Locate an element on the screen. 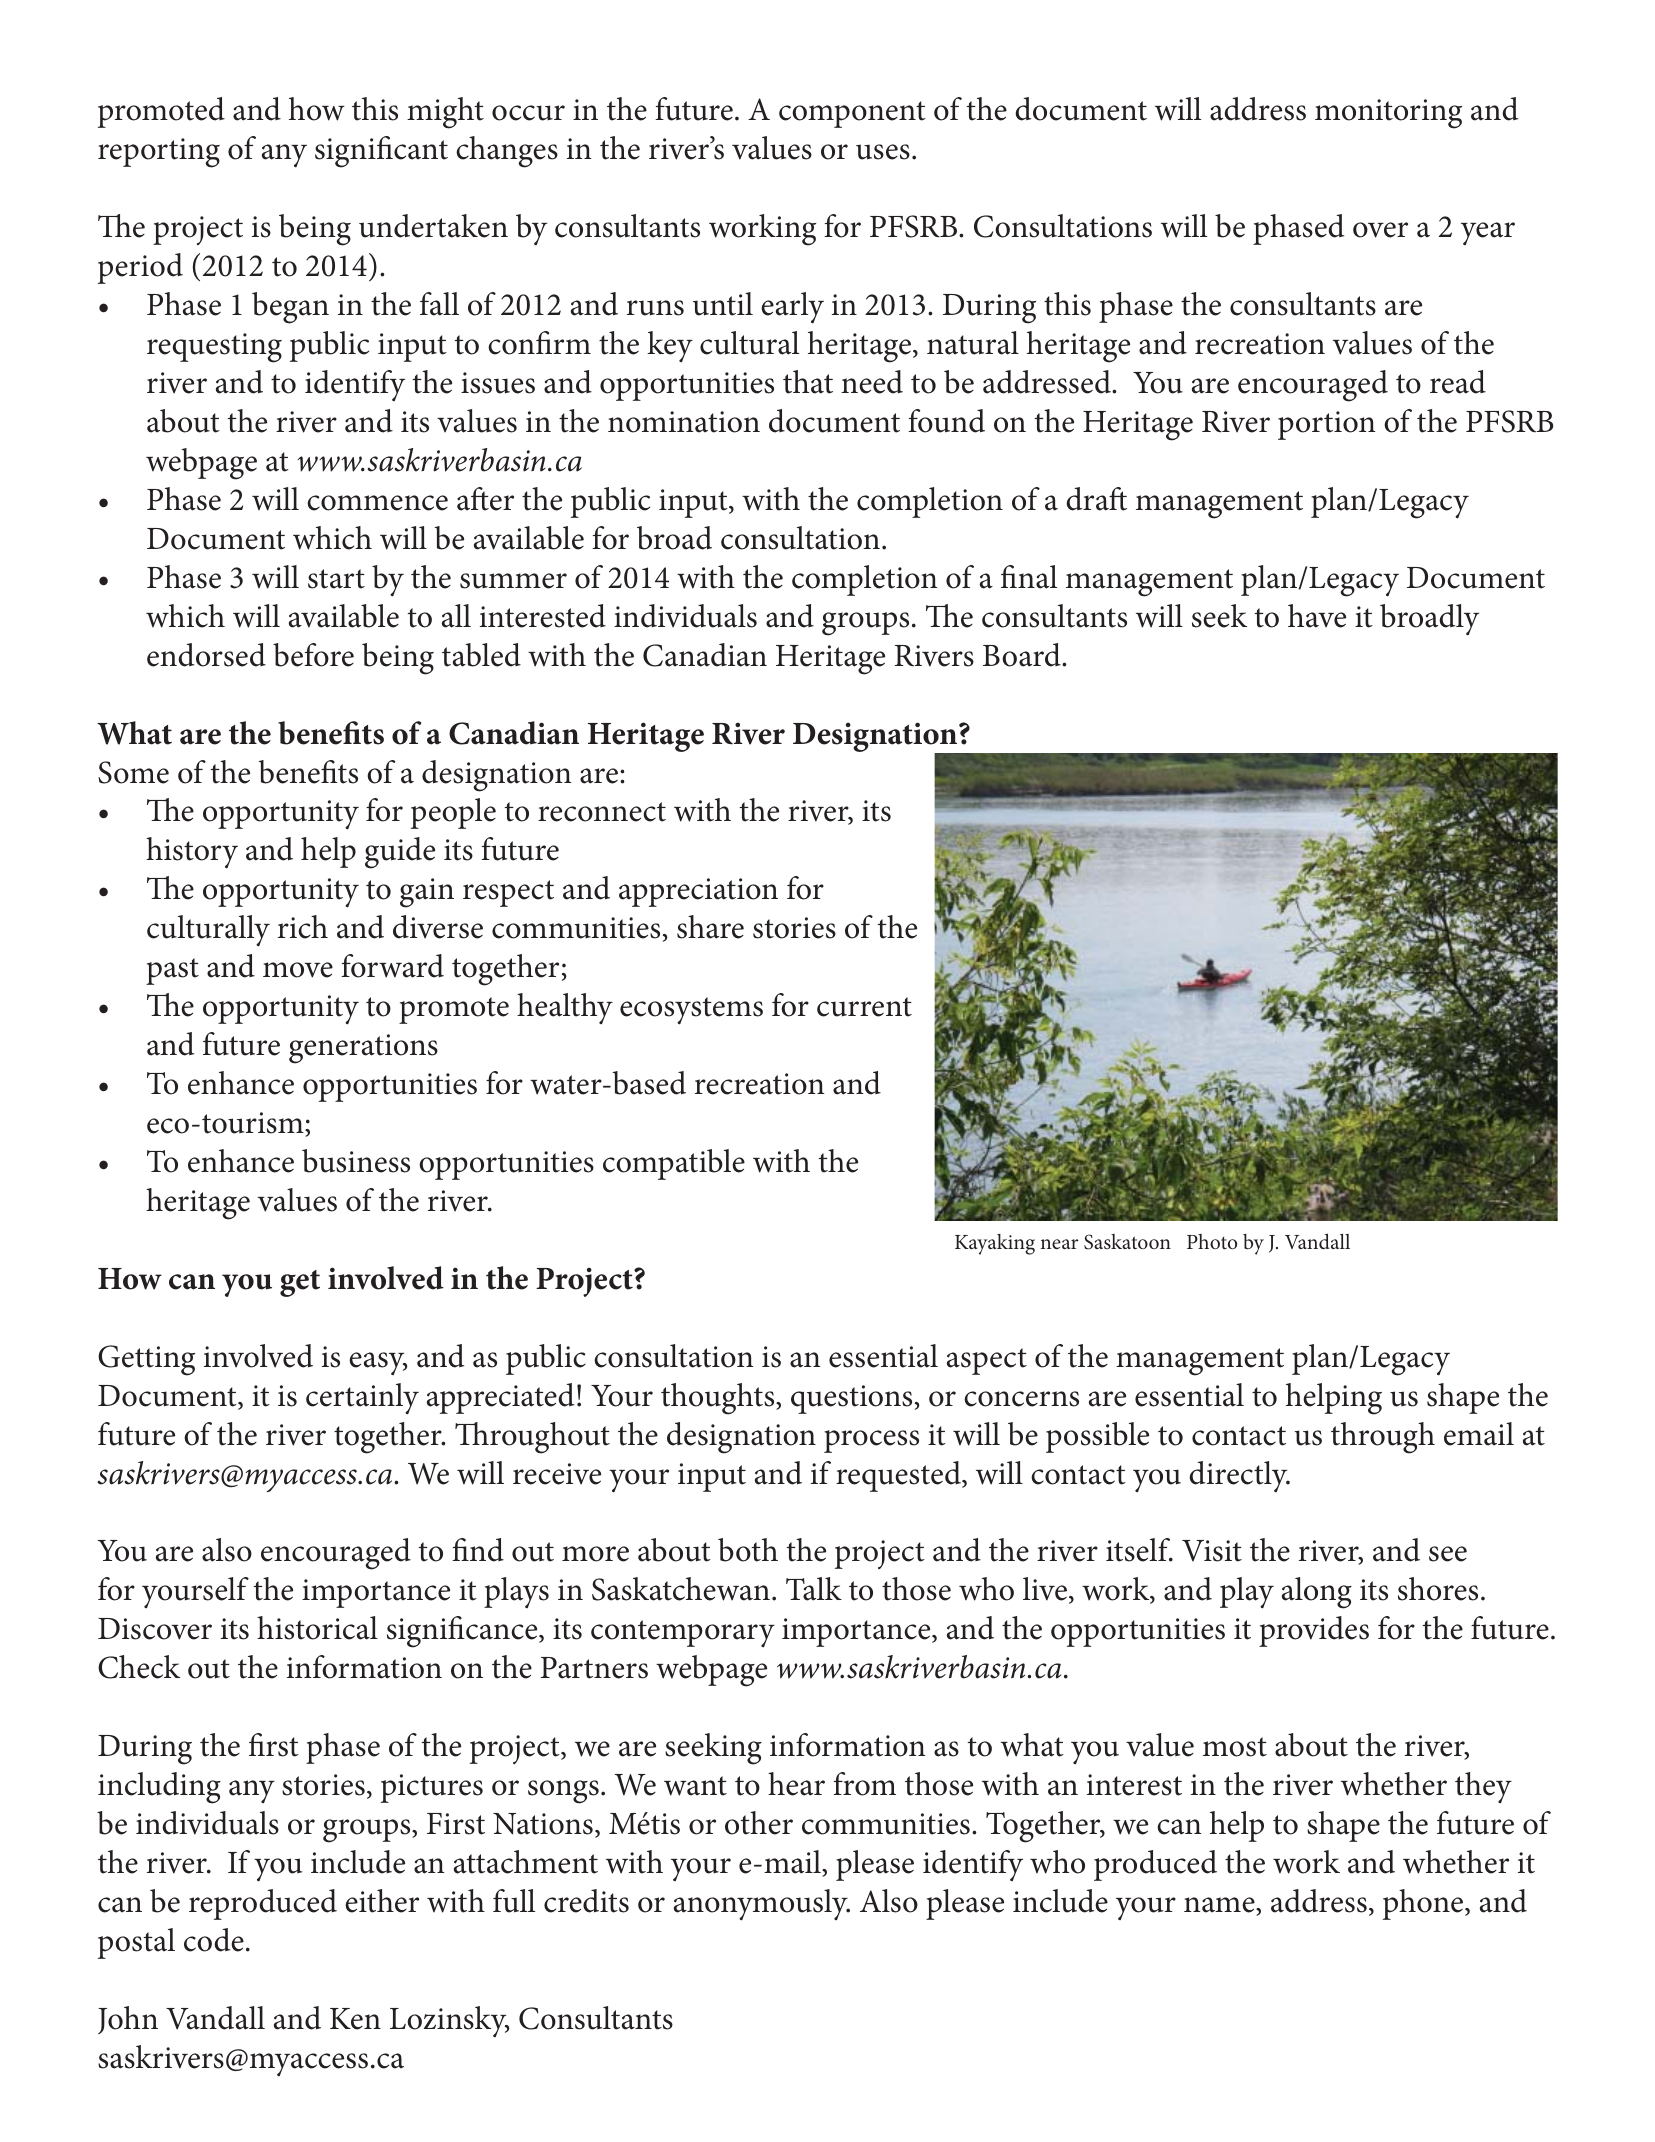 The height and width of the screenshot is (2142, 1655). questions is located at coordinates (851, 1399).
